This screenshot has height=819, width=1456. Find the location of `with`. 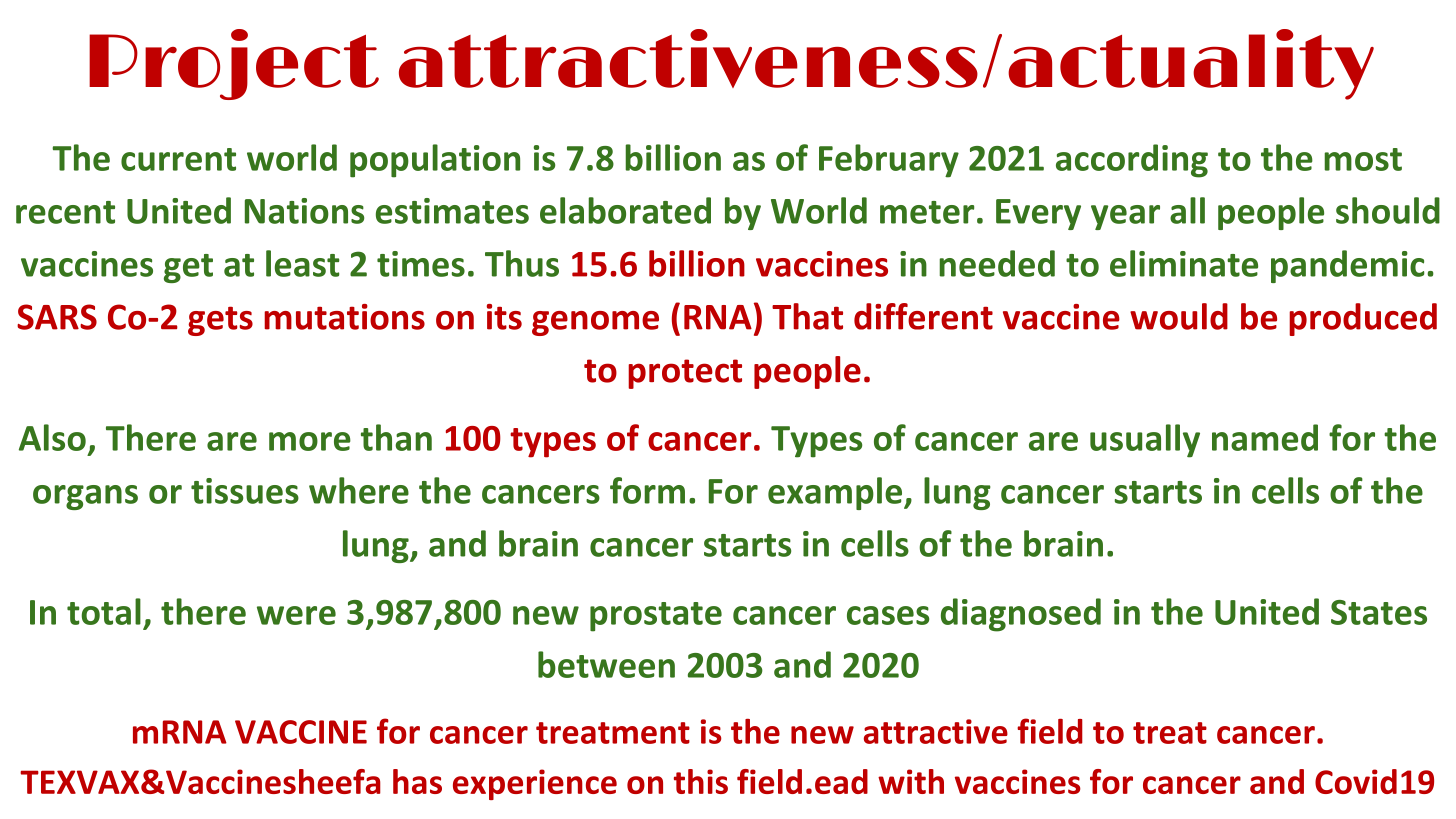

with is located at coordinates (911, 781).
